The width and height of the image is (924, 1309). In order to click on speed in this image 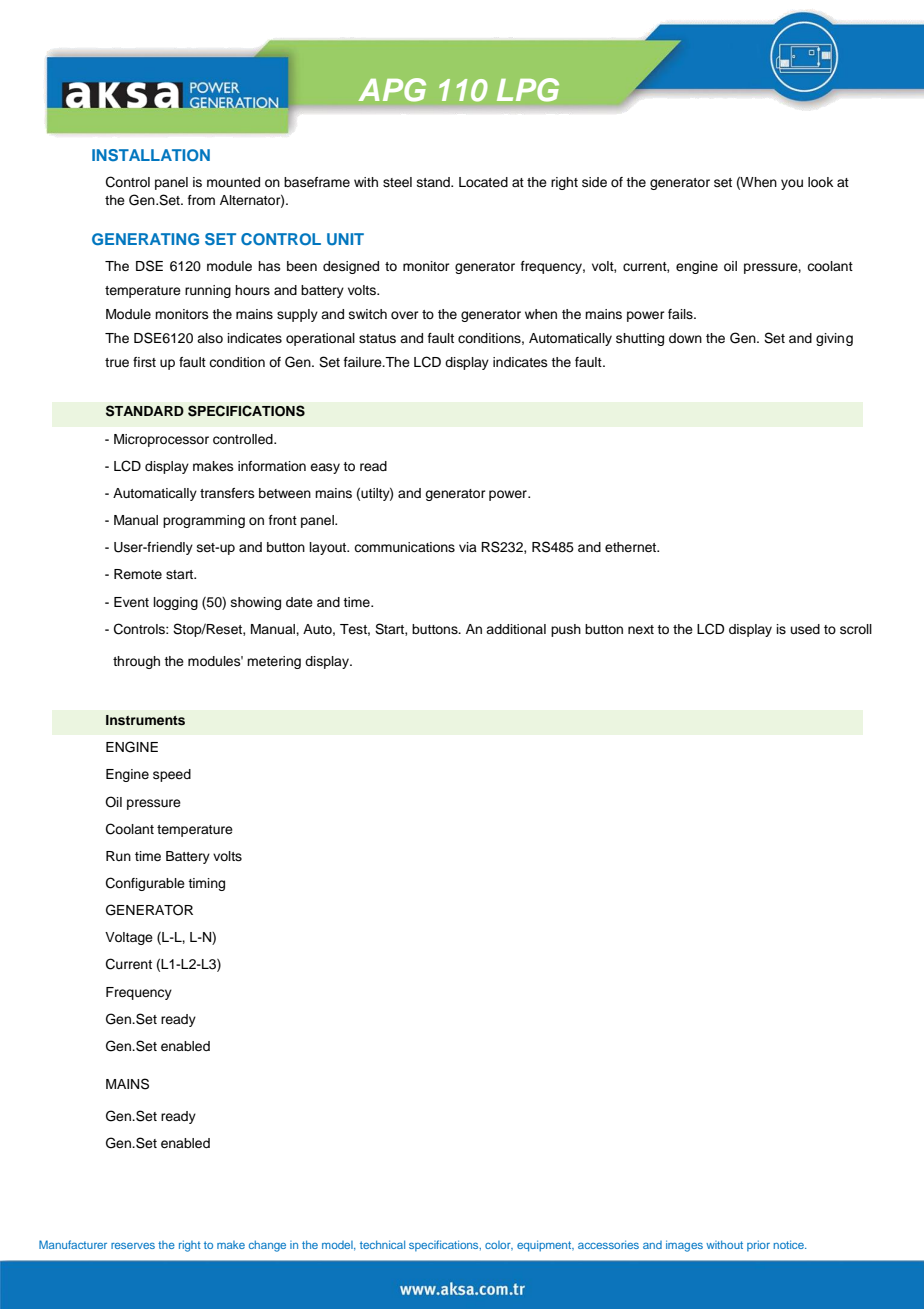, I will do `click(172, 775)`.
